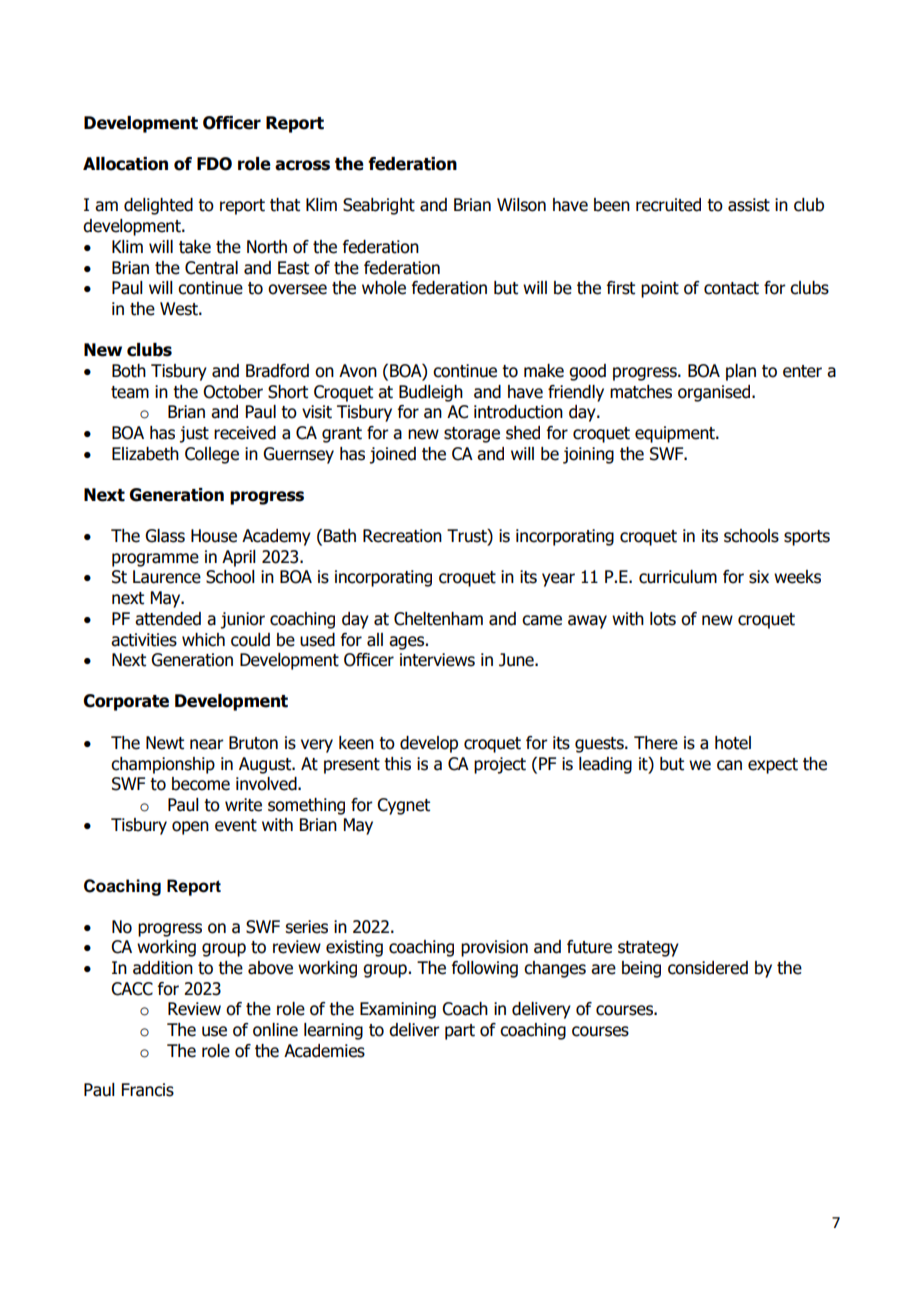  What do you see at coordinates (212, 455) in the screenshot?
I see `College` at bounding box center [212, 455].
